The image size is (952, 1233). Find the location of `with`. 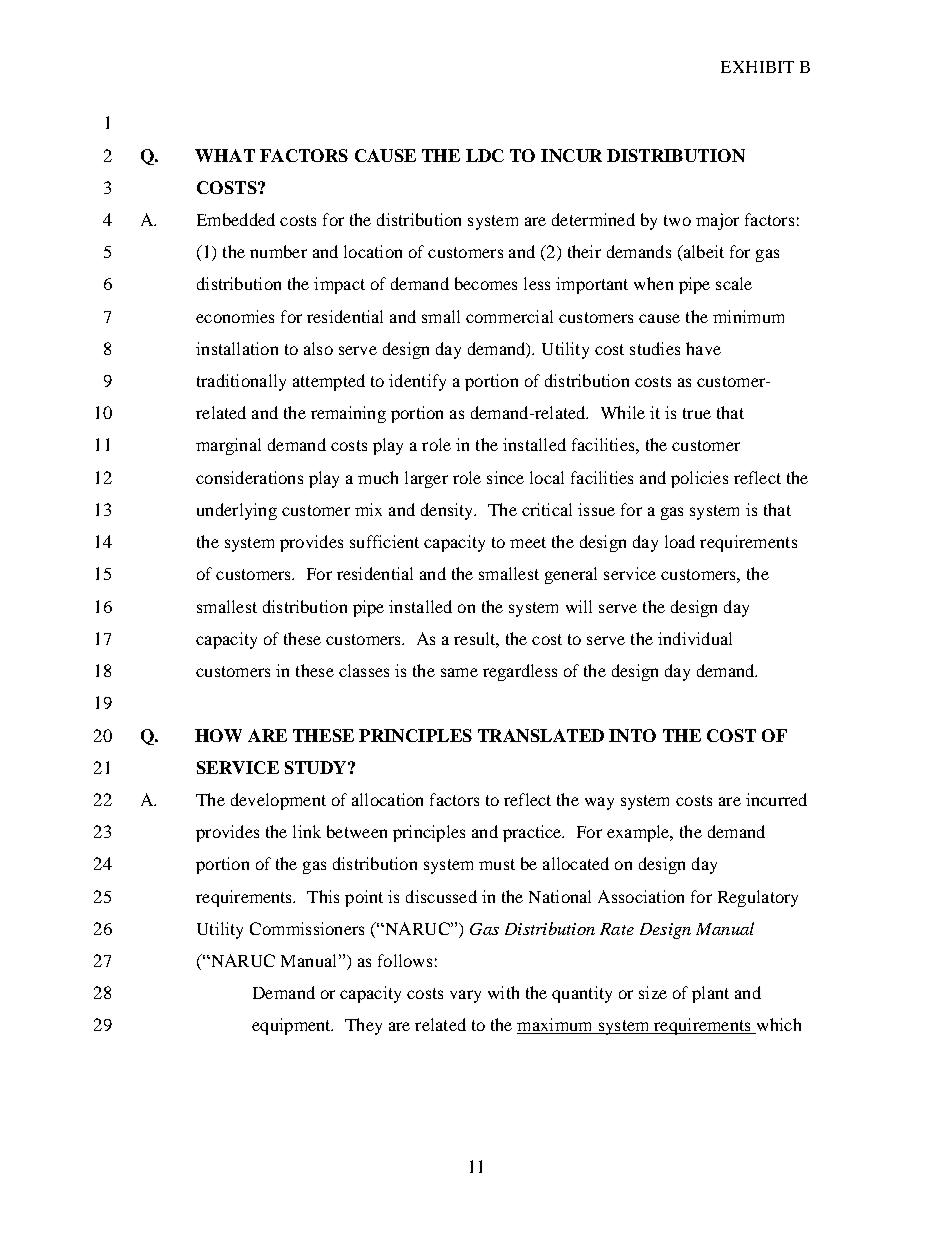

with is located at coordinates (503, 992).
